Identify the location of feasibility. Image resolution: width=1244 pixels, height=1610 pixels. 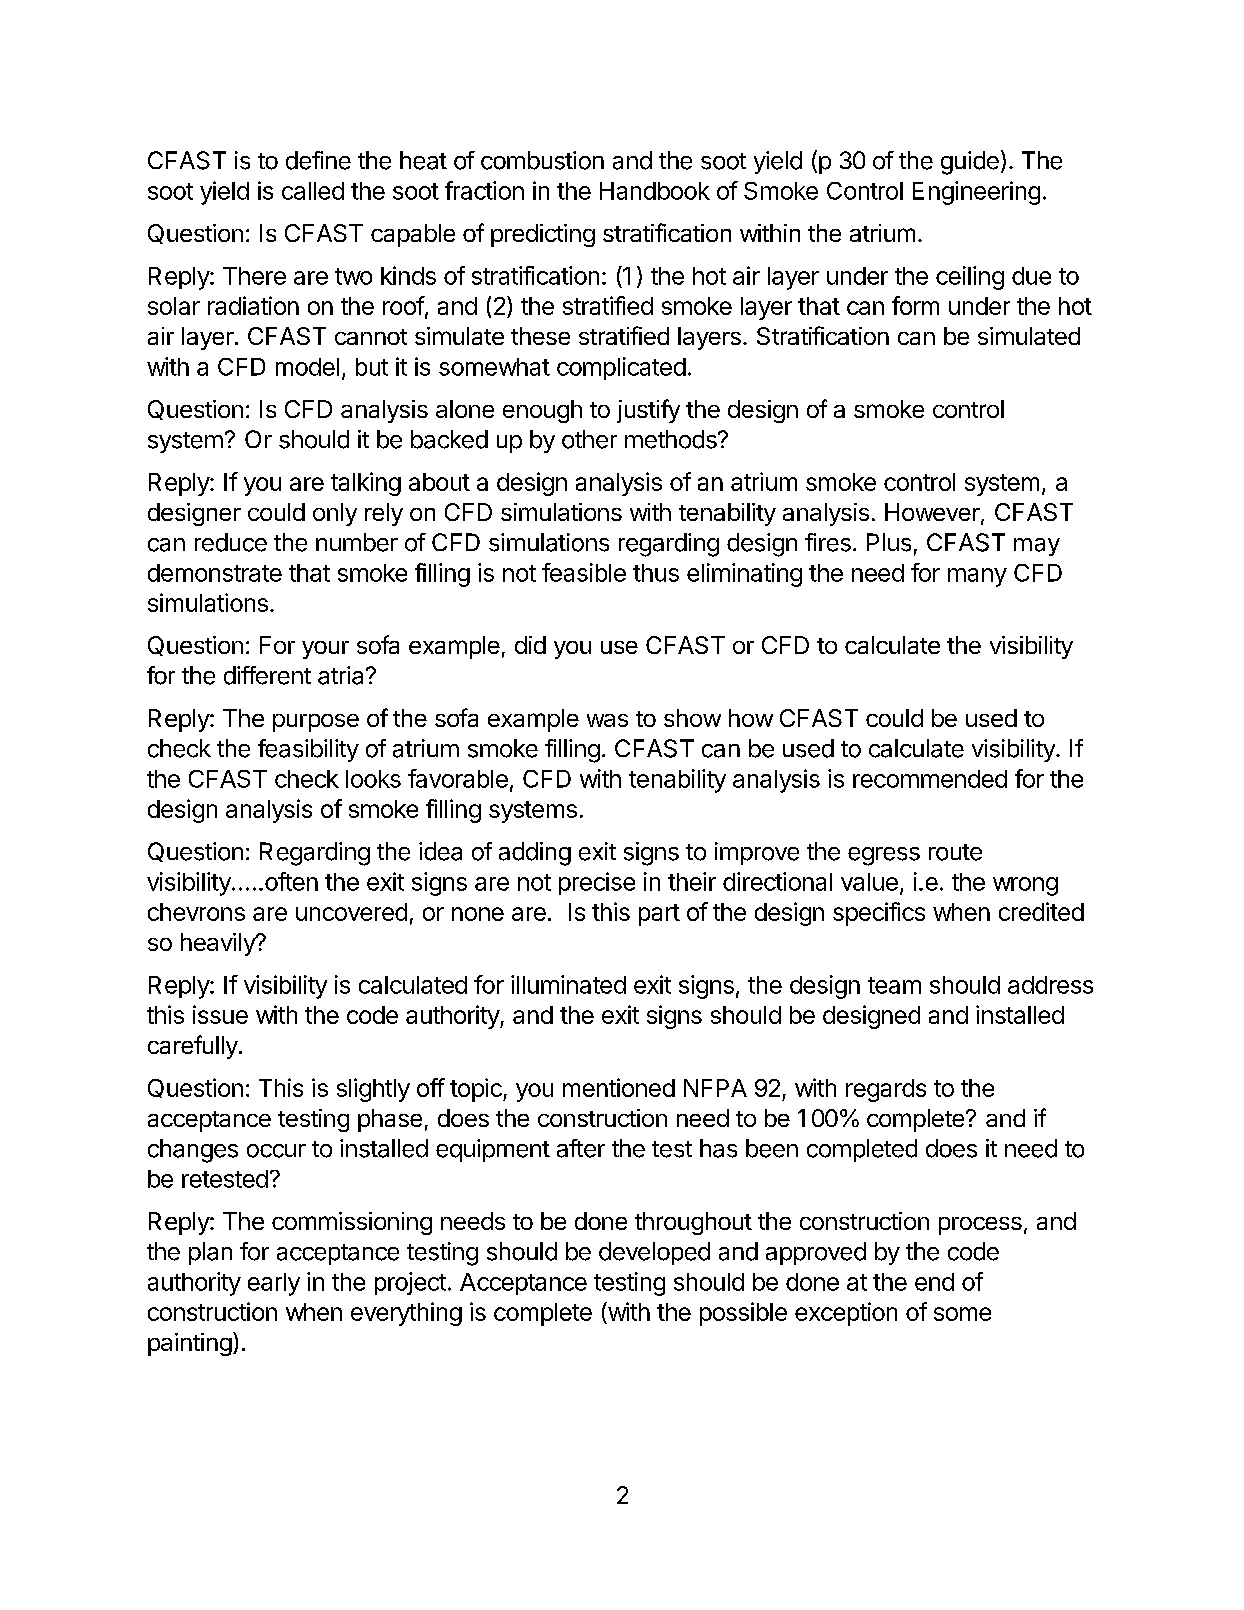
(308, 750).
